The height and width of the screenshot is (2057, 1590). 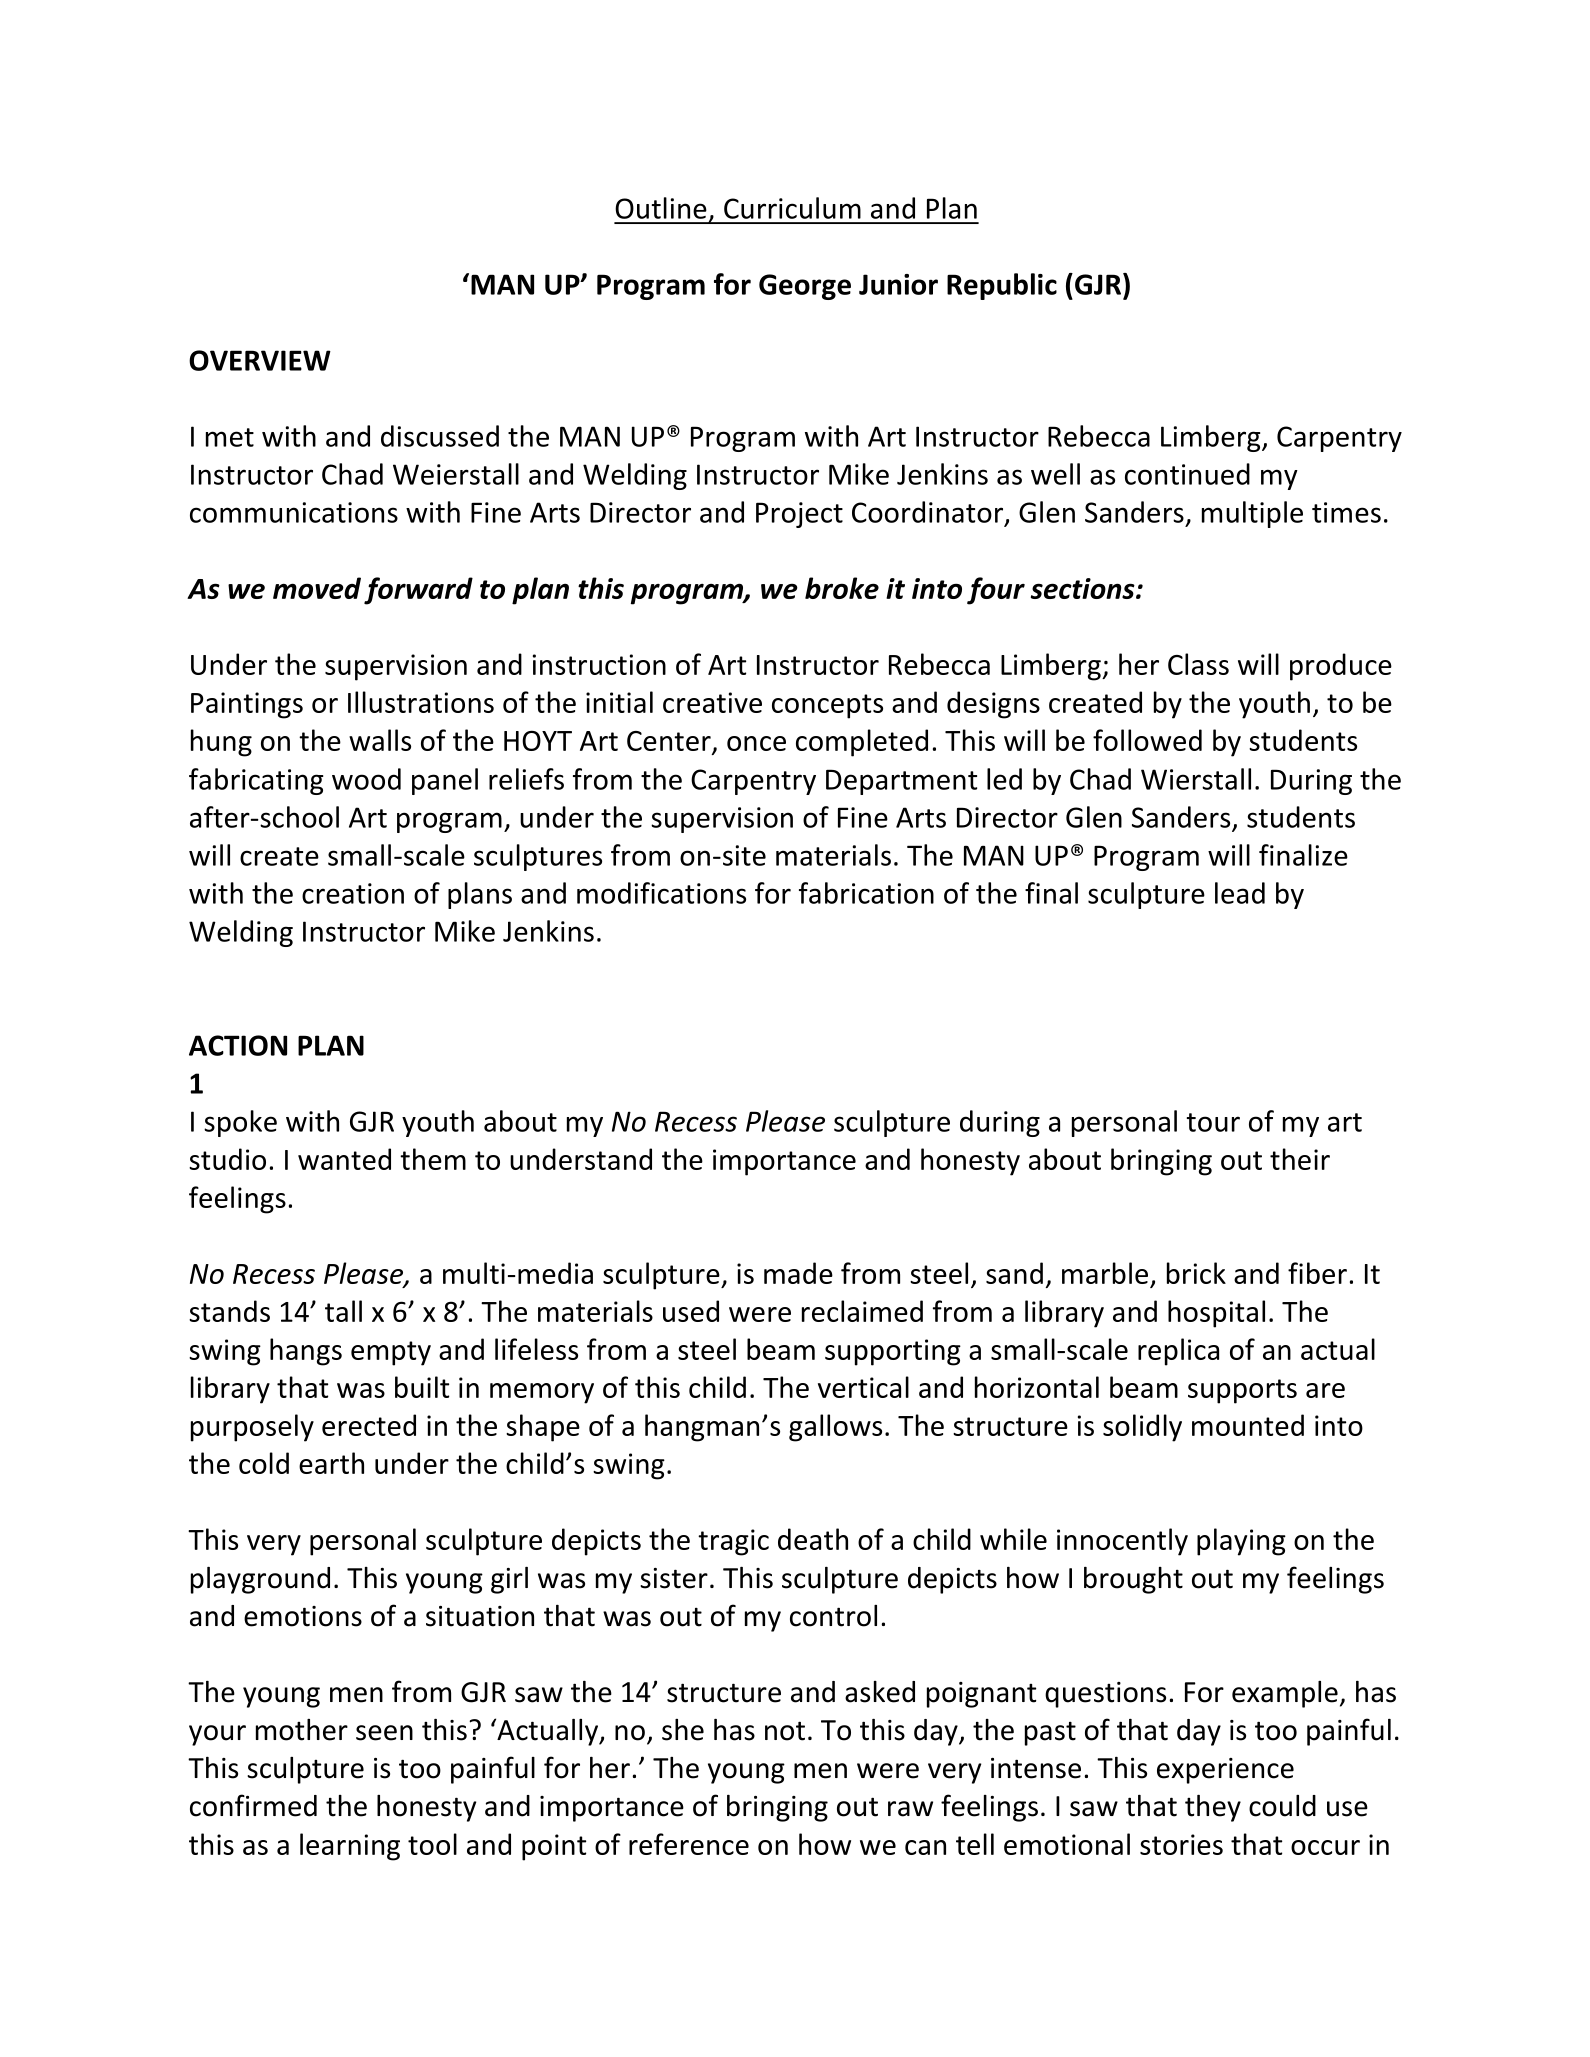 I want to click on gallows, so click(x=835, y=1428).
